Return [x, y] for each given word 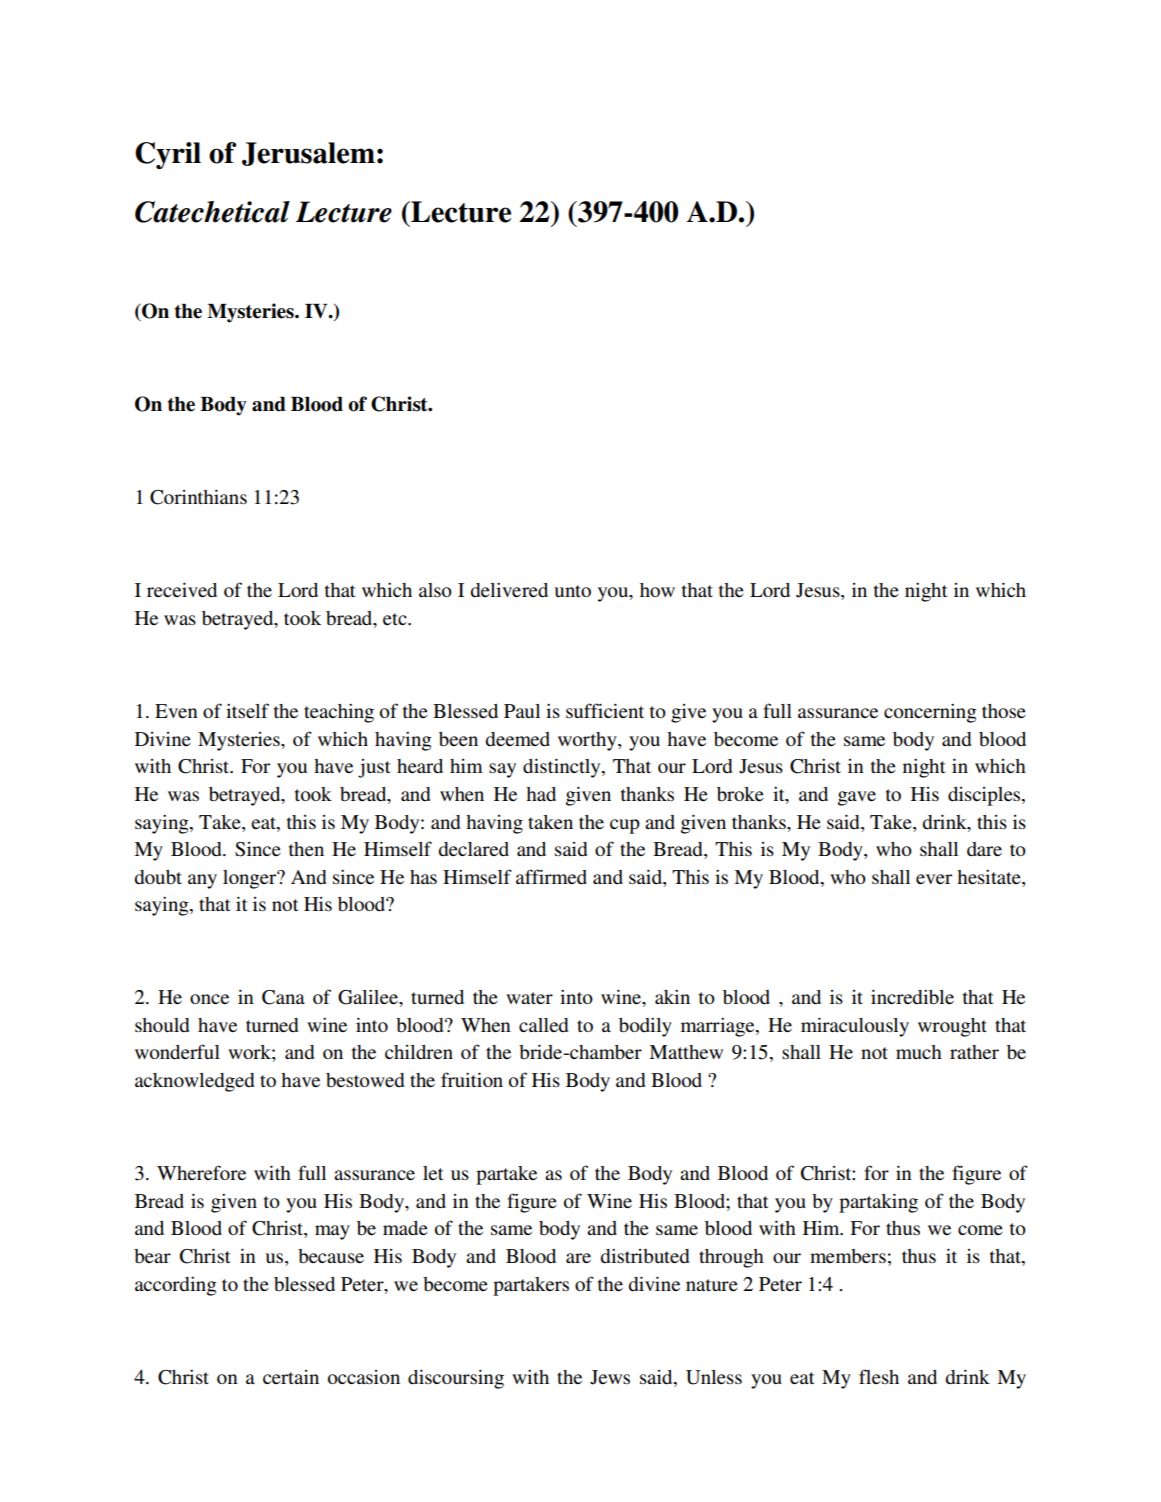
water [529, 998]
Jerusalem [308, 154]
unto [573, 591]
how [657, 590]
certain [291, 1377]
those [1004, 711]
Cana [283, 997]
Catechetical [212, 212]
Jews [610, 1377]
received [182, 590]
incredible [912, 997]
